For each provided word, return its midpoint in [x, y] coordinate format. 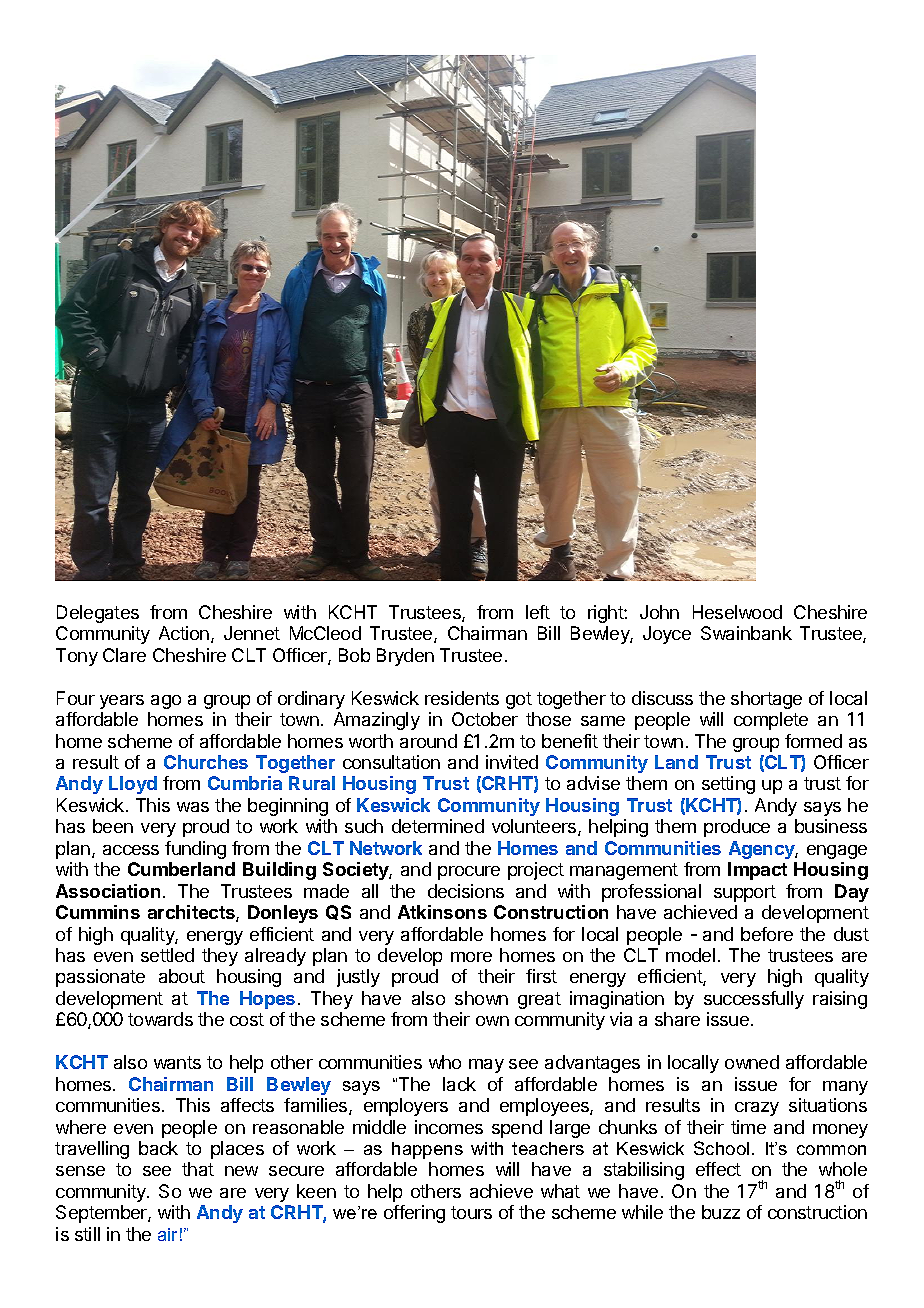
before [767, 934]
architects [192, 913]
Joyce [667, 635]
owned [752, 1062]
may [486, 1066]
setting [728, 785]
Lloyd [133, 785]
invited [512, 762]
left [538, 612]
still [87, 1234]
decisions [466, 891]
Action [185, 634]
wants [177, 1062]
